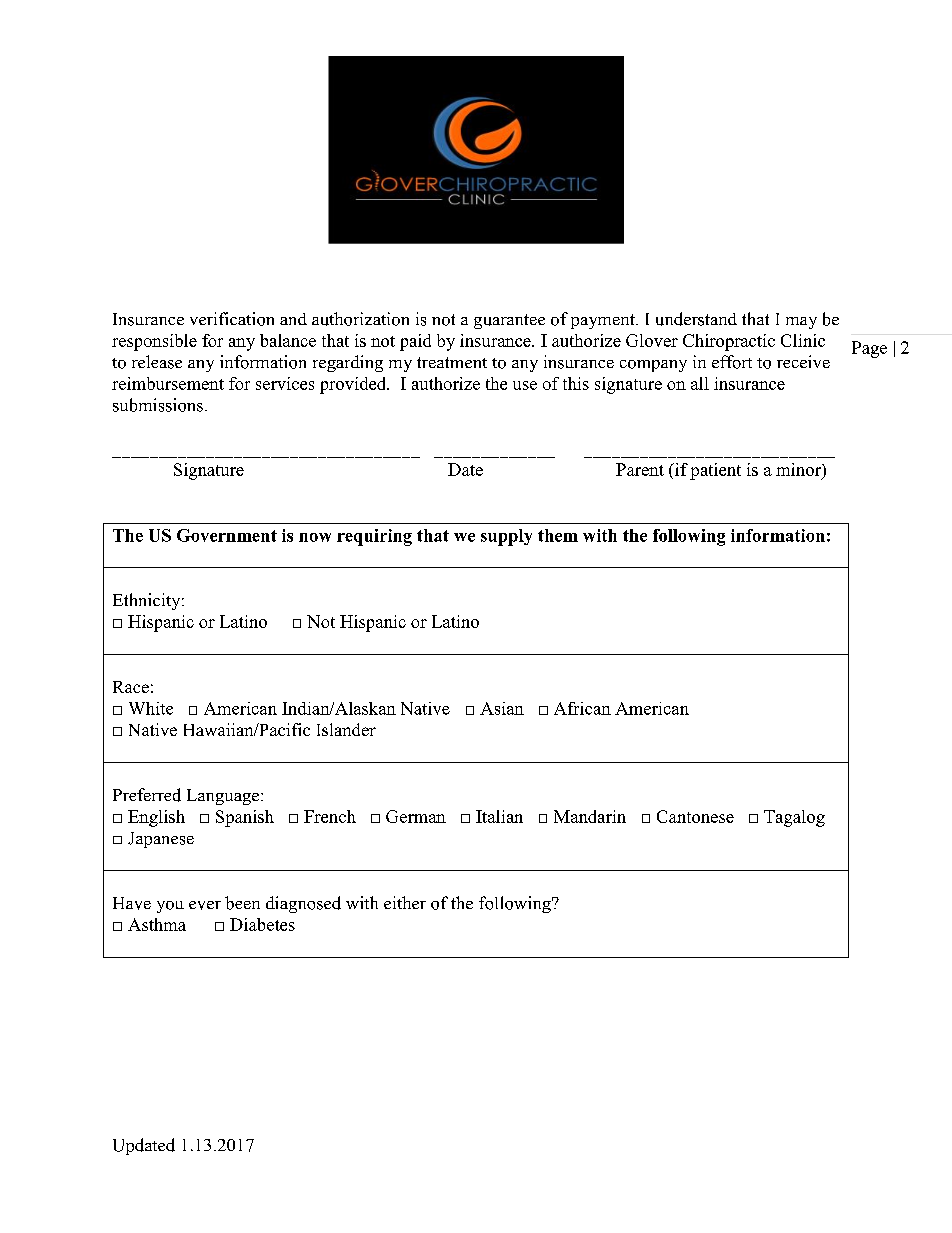 The height and width of the image is (1233, 952). What do you see at coordinates (502, 708) in the image?
I see `Asian` at bounding box center [502, 708].
